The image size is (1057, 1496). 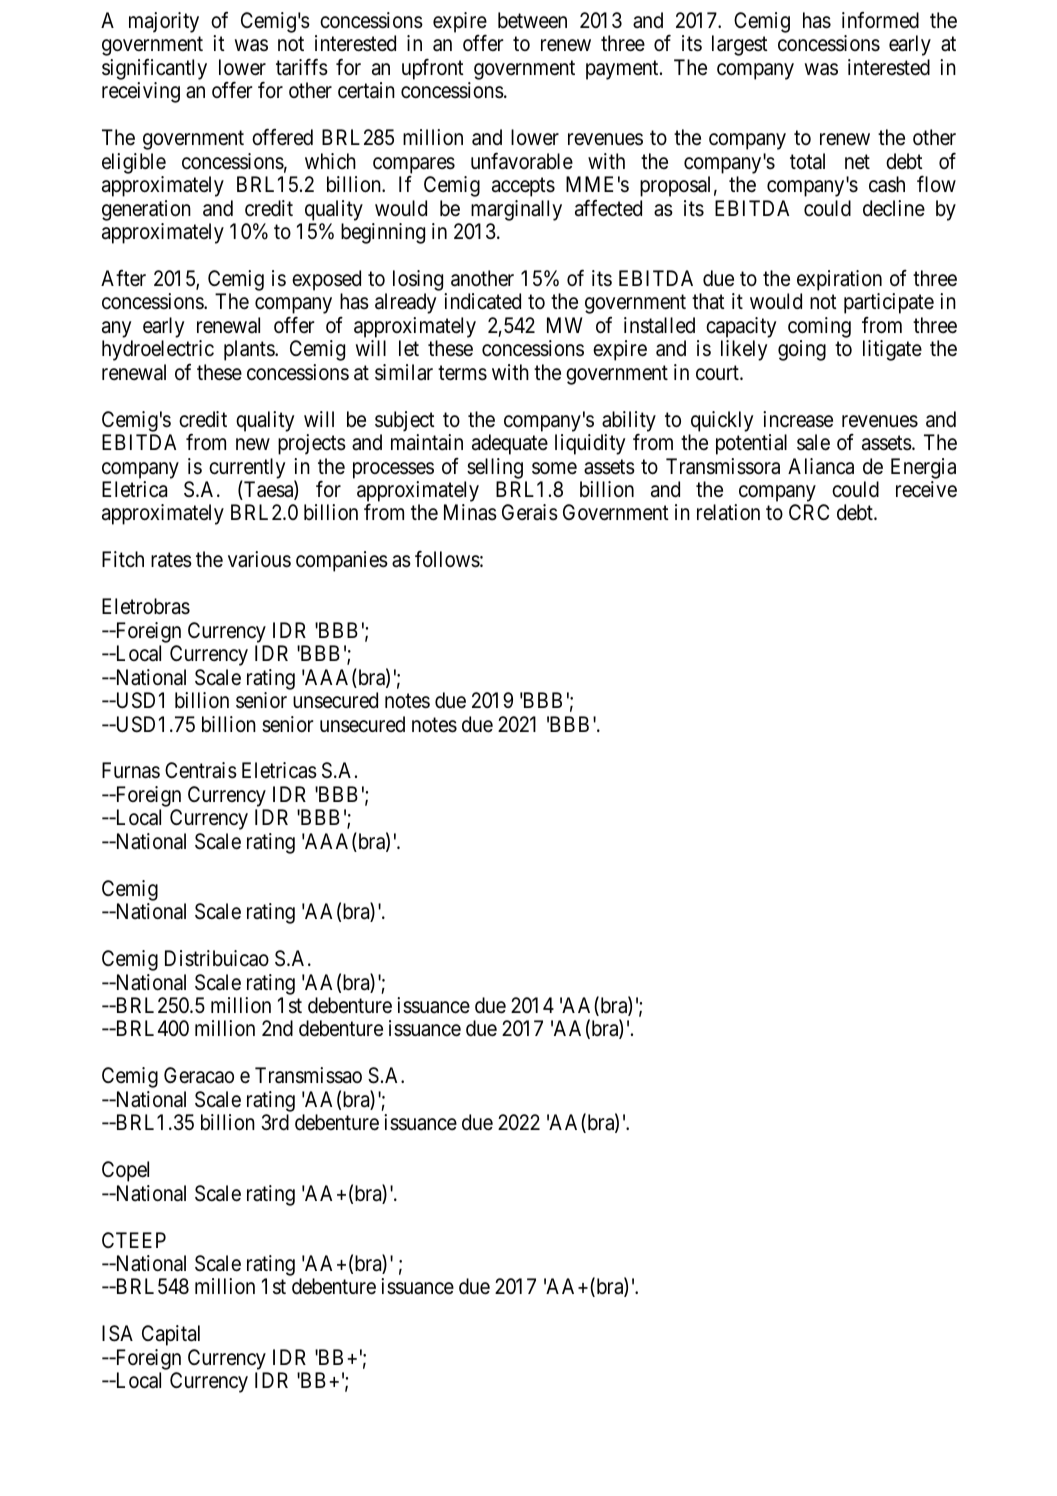 I want to click on significantly, so click(x=154, y=69).
